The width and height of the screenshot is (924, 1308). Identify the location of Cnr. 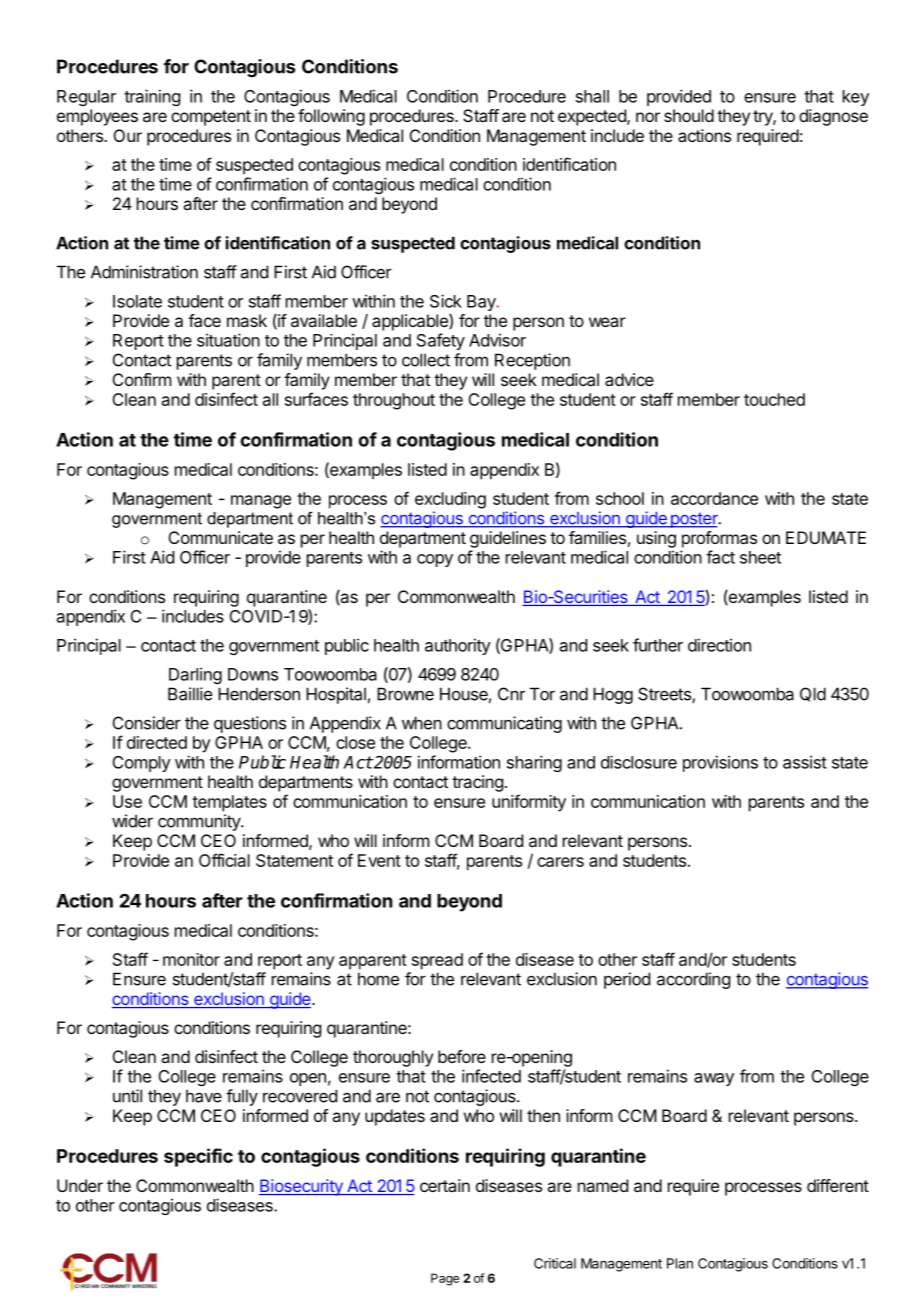
(511, 694).
